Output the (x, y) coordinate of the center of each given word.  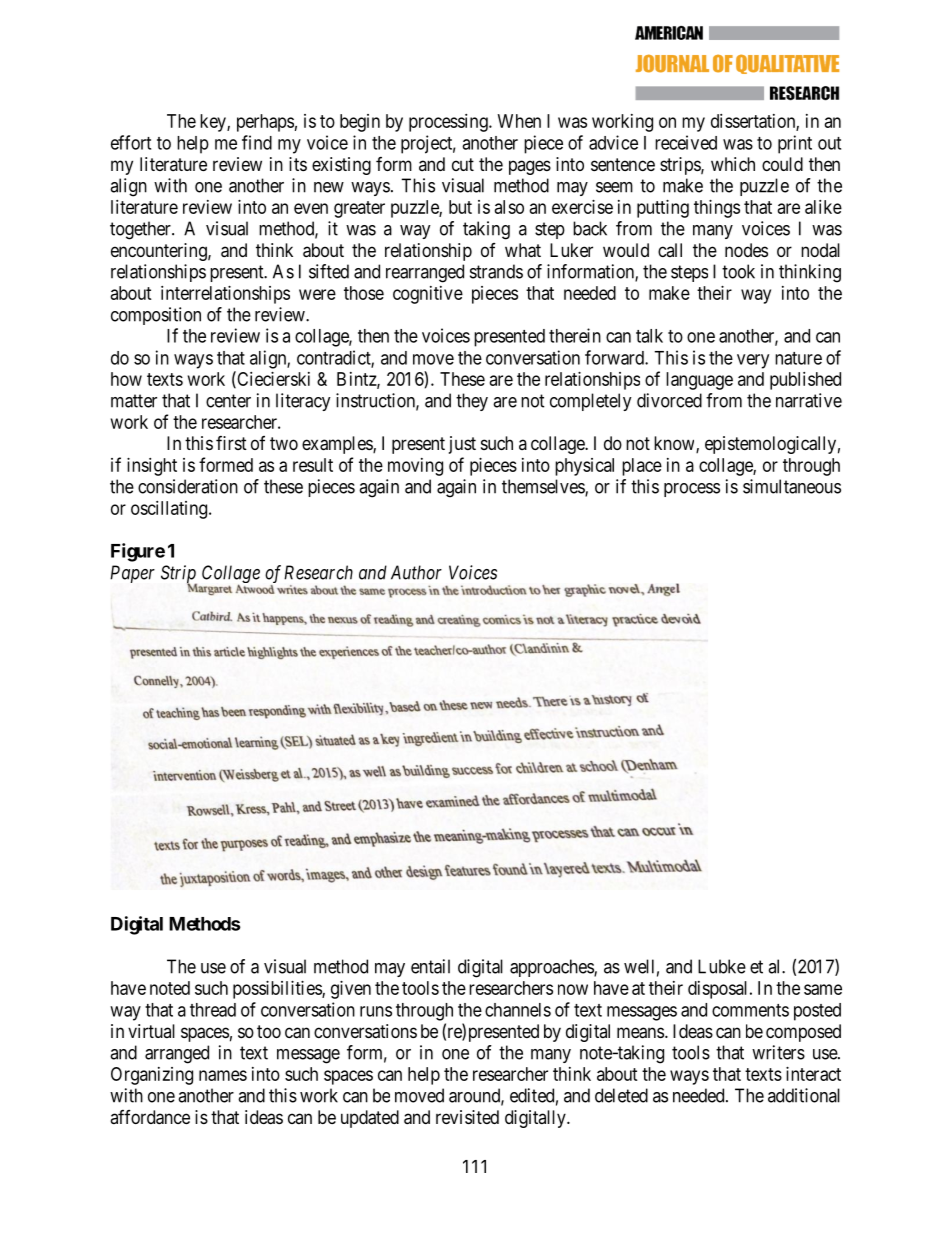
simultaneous (792, 486)
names (223, 1075)
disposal (719, 990)
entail (430, 966)
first (231, 443)
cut (463, 164)
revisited (467, 1117)
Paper (132, 574)
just (462, 445)
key (214, 123)
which (733, 164)
